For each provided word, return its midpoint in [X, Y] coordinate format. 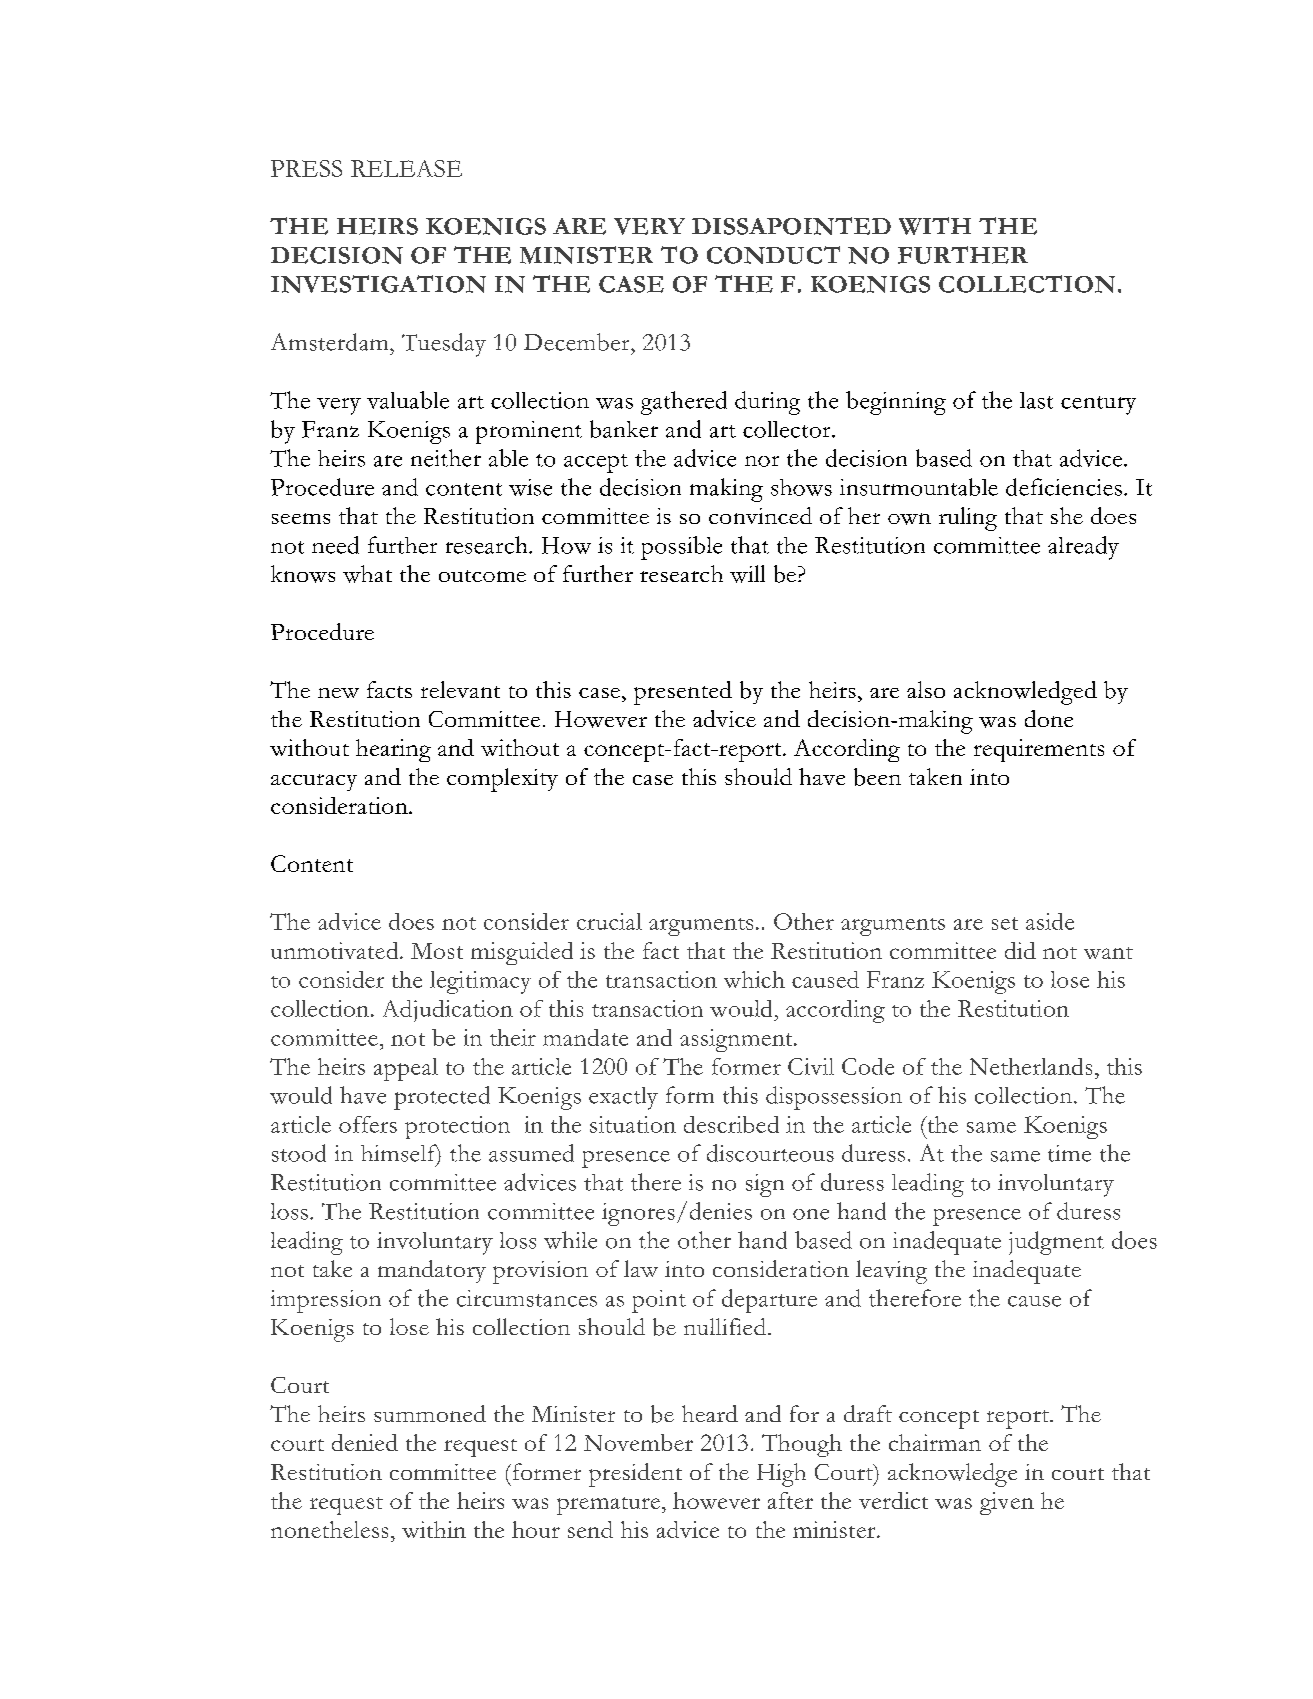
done [1049, 718]
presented [683, 693]
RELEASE [406, 168]
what [367, 574]
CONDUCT [773, 255]
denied [365, 1442]
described [731, 1124]
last [1036, 400]
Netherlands [1031, 1066]
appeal [406, 1069]
